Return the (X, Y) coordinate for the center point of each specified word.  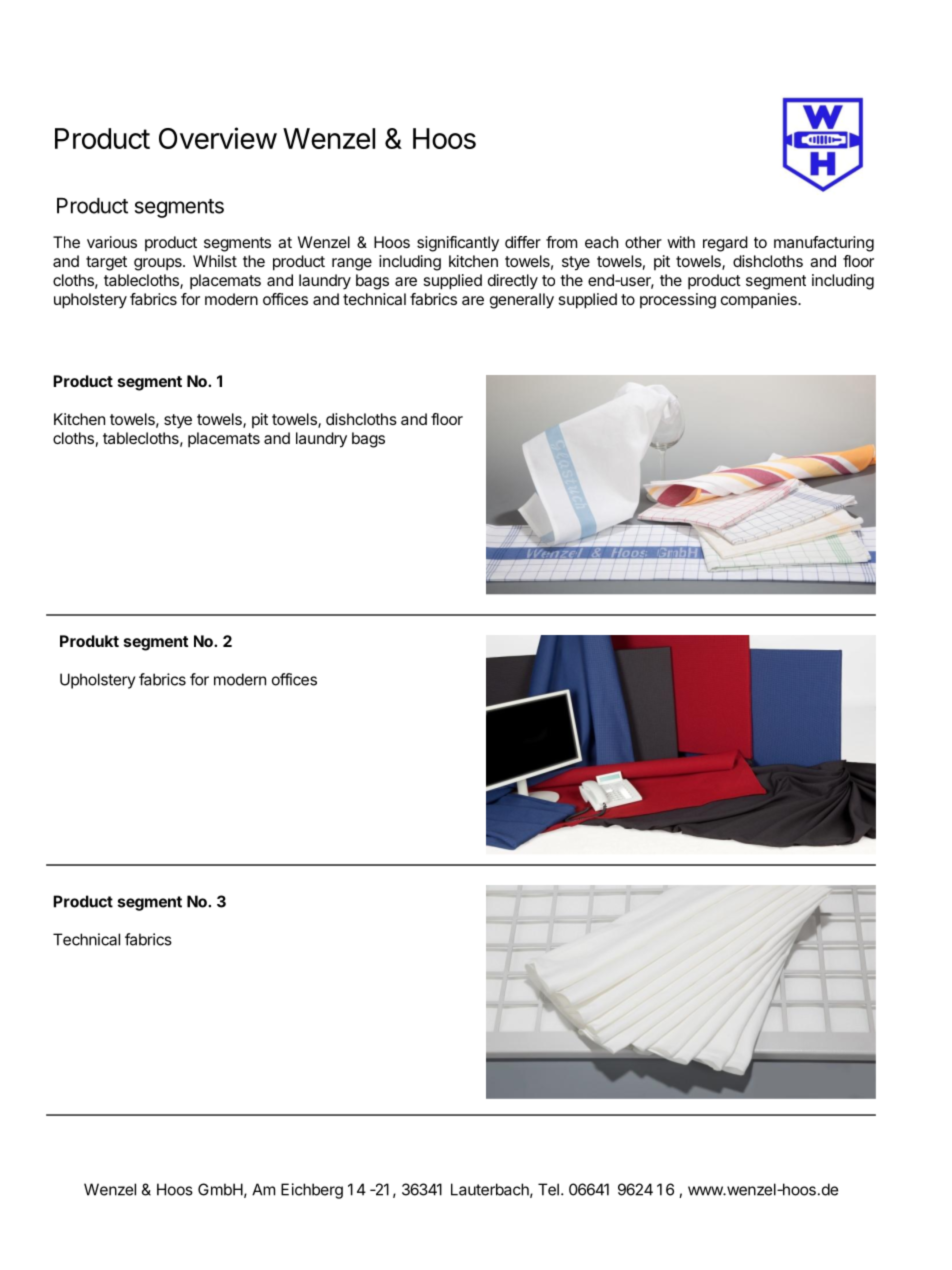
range (352, 264)
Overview (218, 138)
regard (725, 244)
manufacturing (824, 244)
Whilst (215, 261)
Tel (548, 1189)
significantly (458, 244)
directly (513, 282)
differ (523, 242)
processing (678, 301)
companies (760, 301)
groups (159, 264)
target (106, 263)
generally (522, 301)
